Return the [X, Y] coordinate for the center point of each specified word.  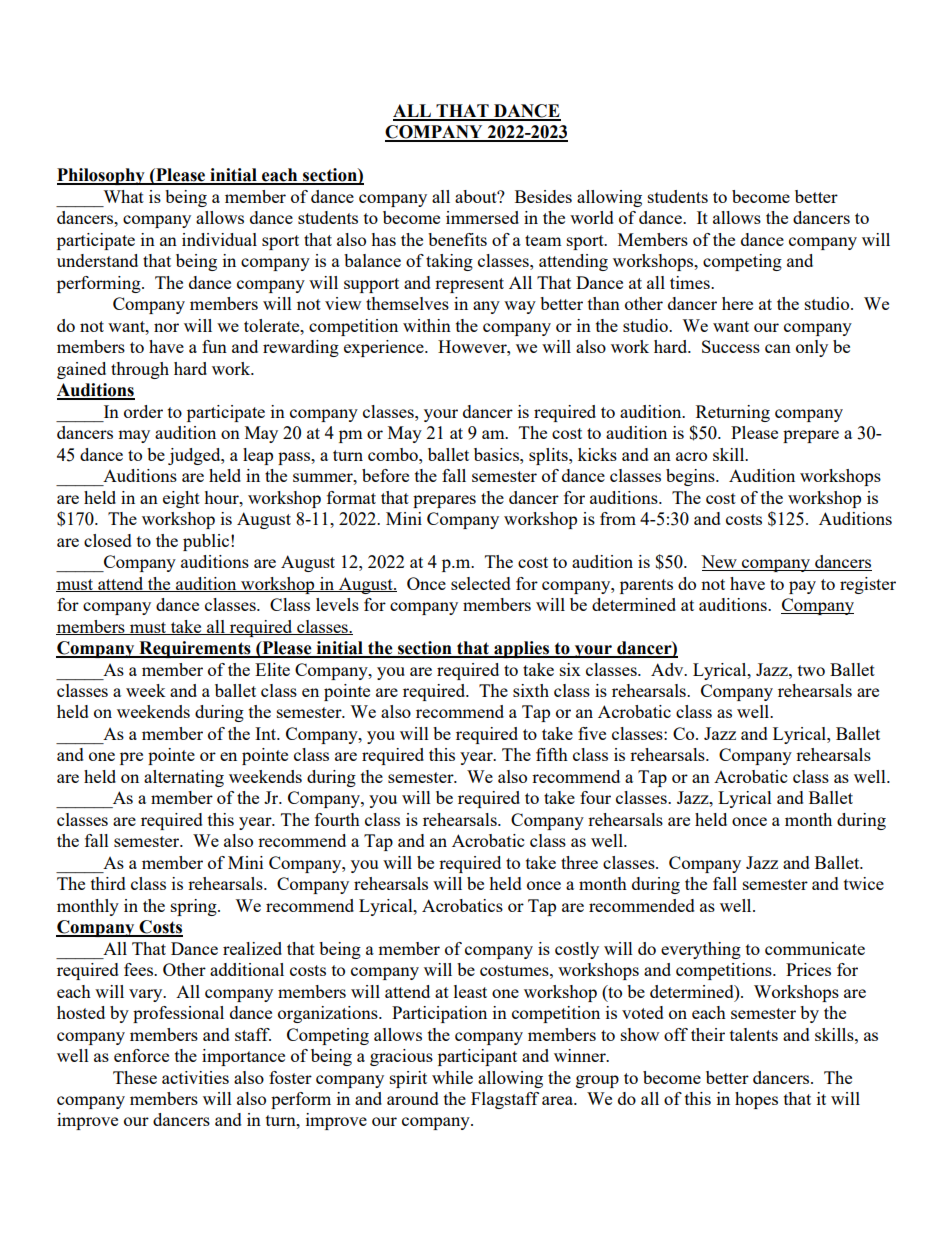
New [720, 563]
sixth [531, 690]
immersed [482, 217]
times [691, 282]
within [427, 325]
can [778, 348]
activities [195, 1077]
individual [219, 239]
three [579, 862]
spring [195, 907]
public [207, 542]
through [140, 370]
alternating [184, 778]
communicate [815, 948]
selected [481, 583]
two [811, 670]
